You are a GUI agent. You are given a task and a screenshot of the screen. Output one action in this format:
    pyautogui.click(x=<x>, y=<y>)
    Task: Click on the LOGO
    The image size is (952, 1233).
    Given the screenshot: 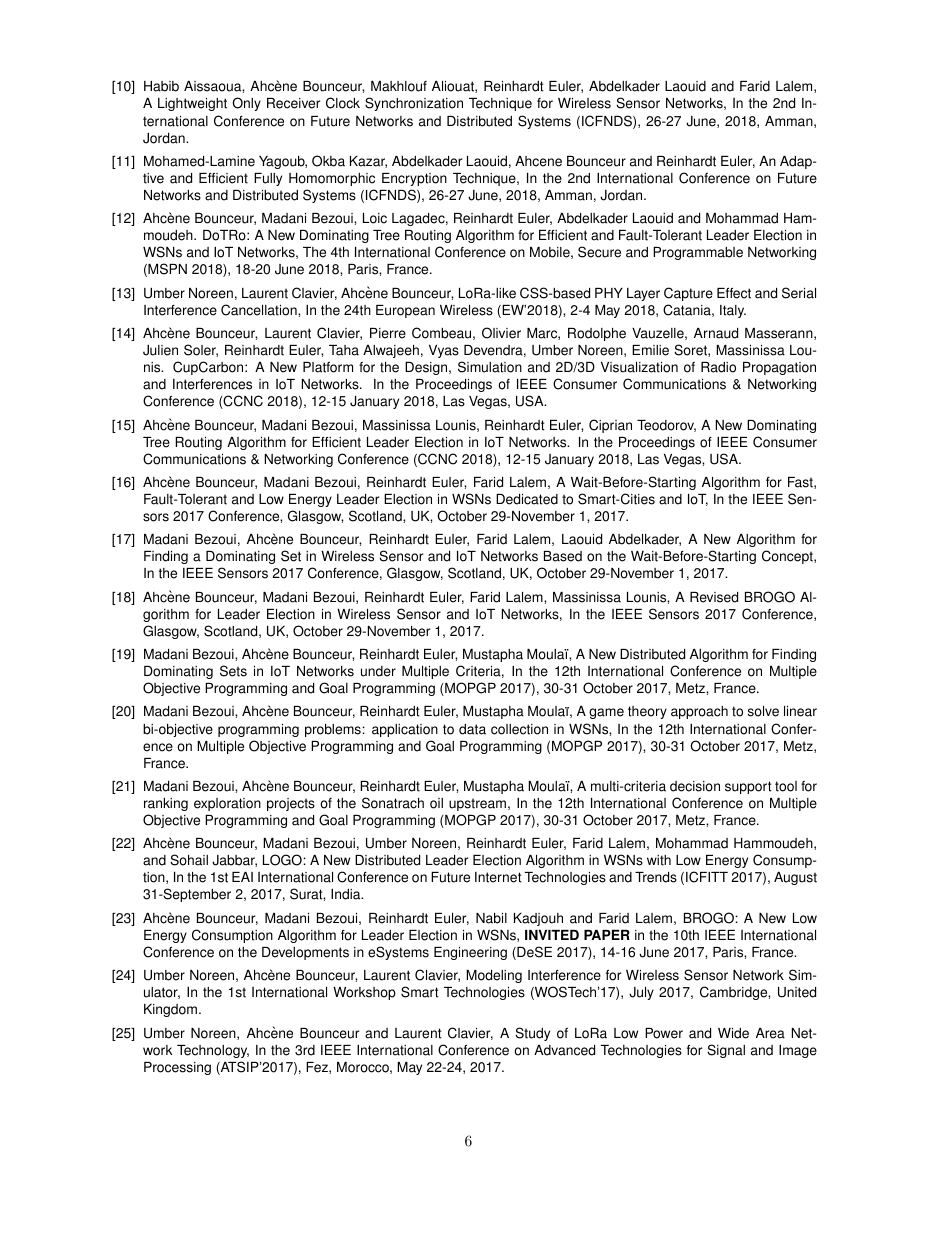 What is the action you would take?
    pyautogui.click(x=283, y=860)
